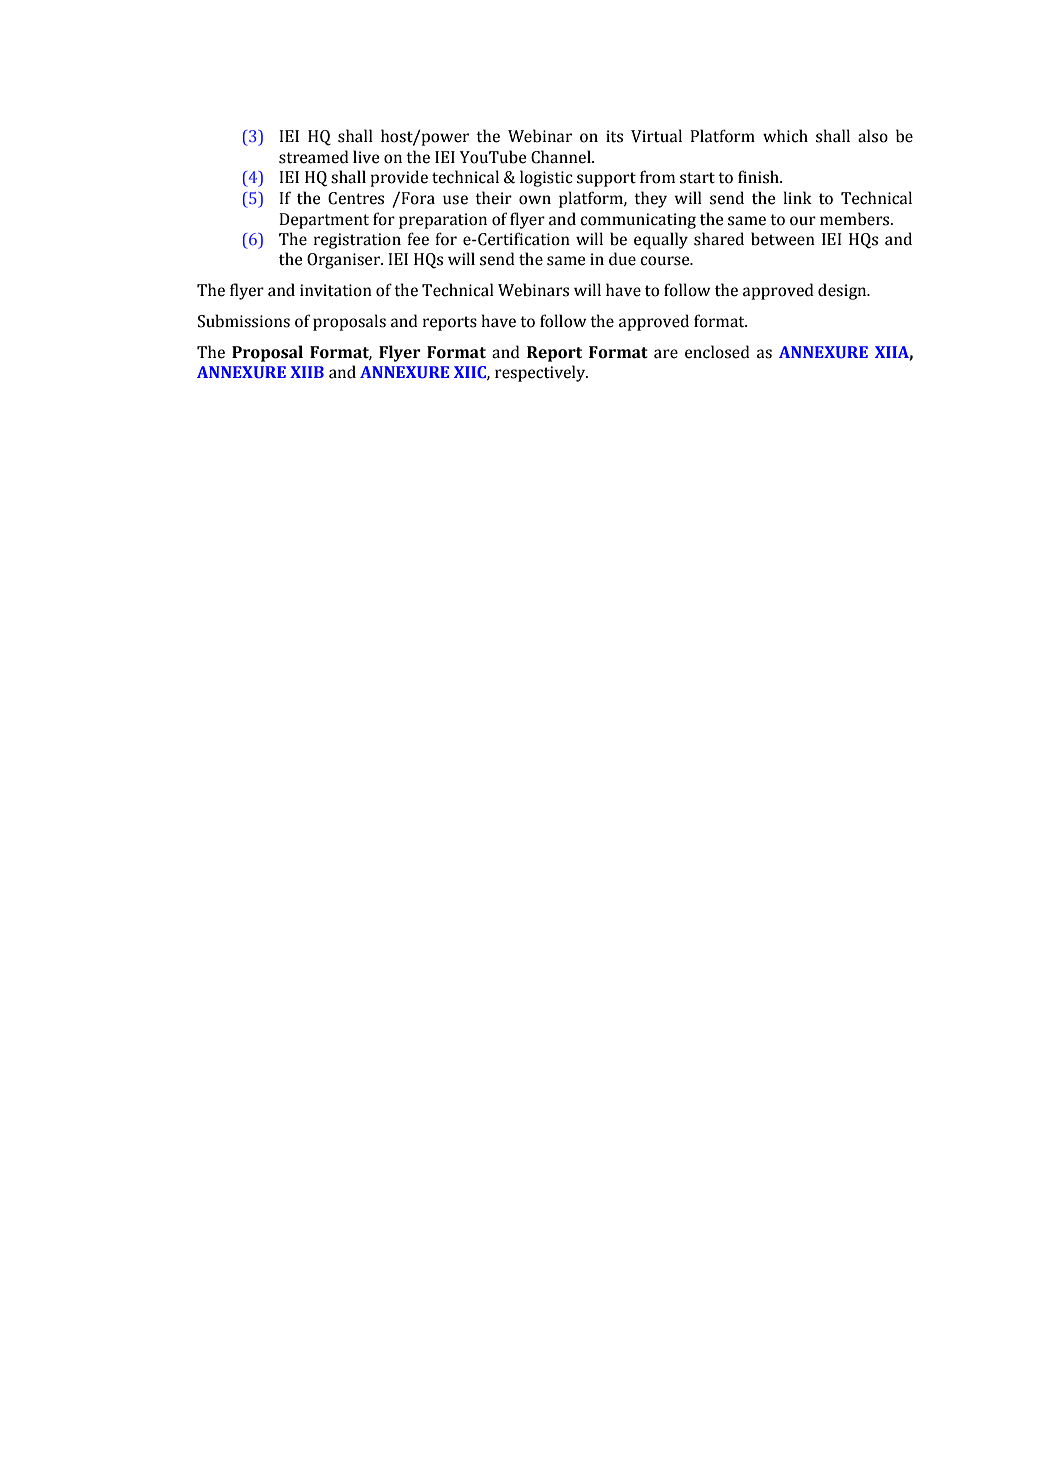 This screenshot has width=1041, height=1472. I want to click on respectively, so click(541, 373).
